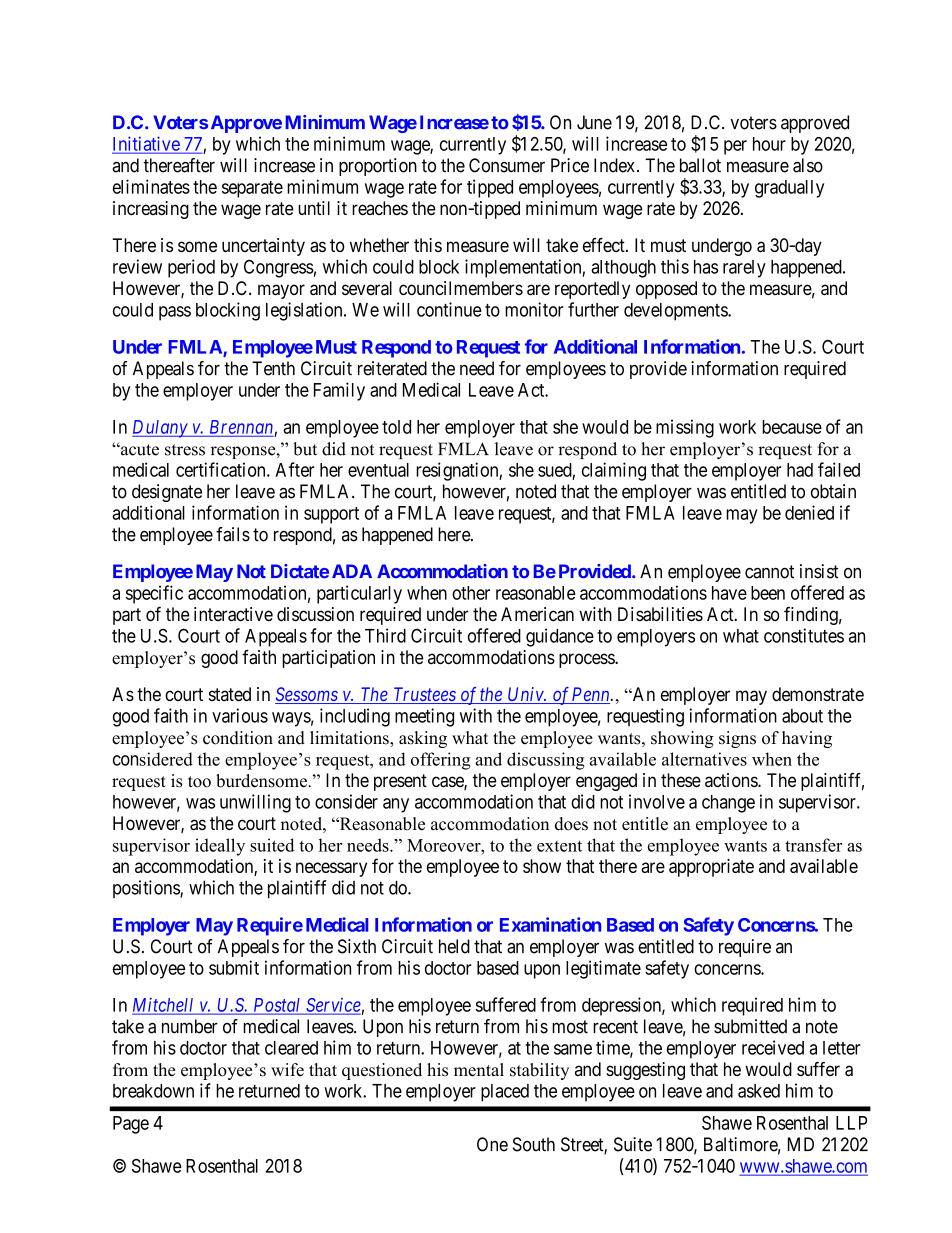 This document has width=952, height=1233. I want to click on told, so click(396, 427).
